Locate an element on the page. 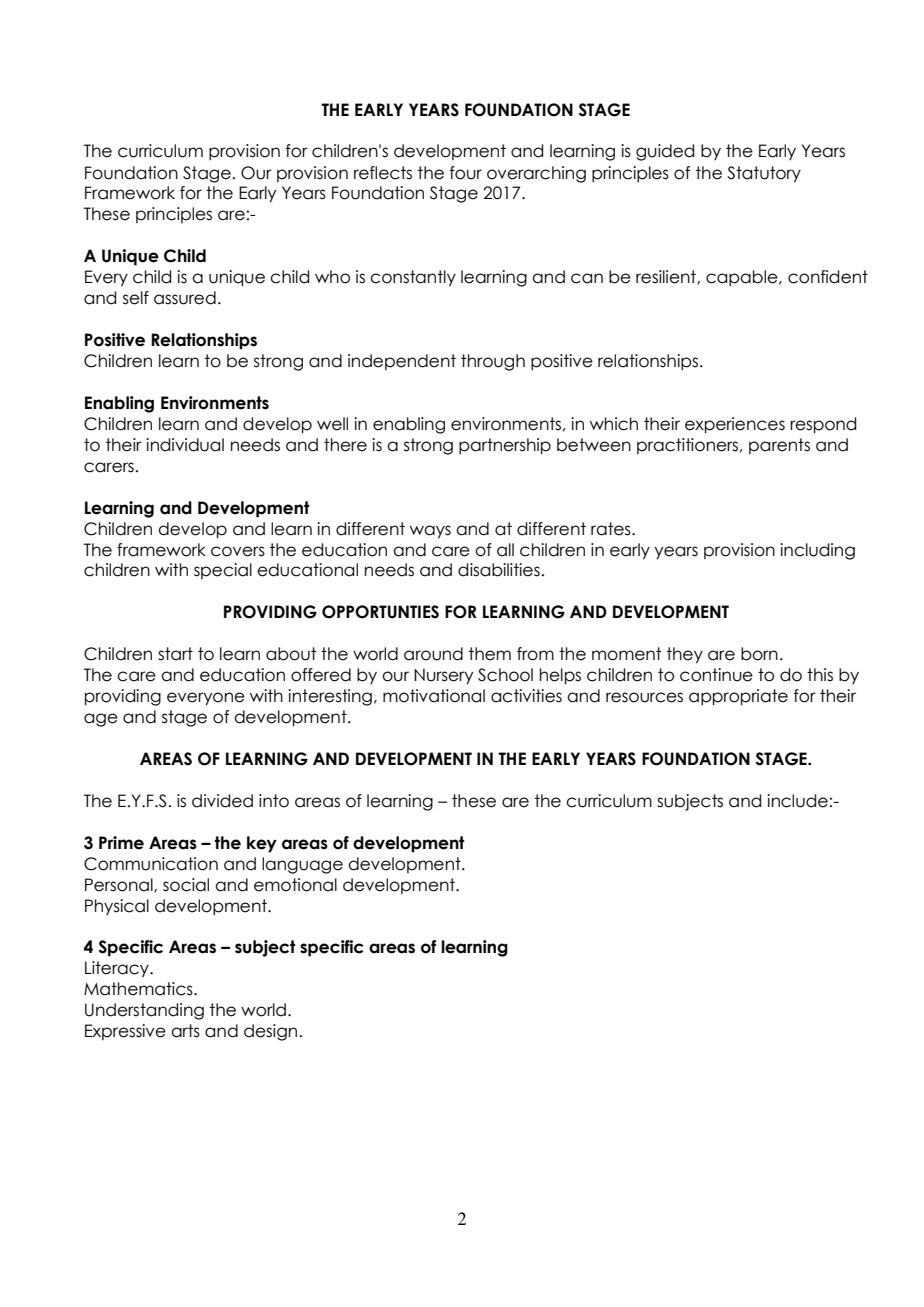 This page has height=1307, width=924. Statutory is located at coordinates (764, 174).
